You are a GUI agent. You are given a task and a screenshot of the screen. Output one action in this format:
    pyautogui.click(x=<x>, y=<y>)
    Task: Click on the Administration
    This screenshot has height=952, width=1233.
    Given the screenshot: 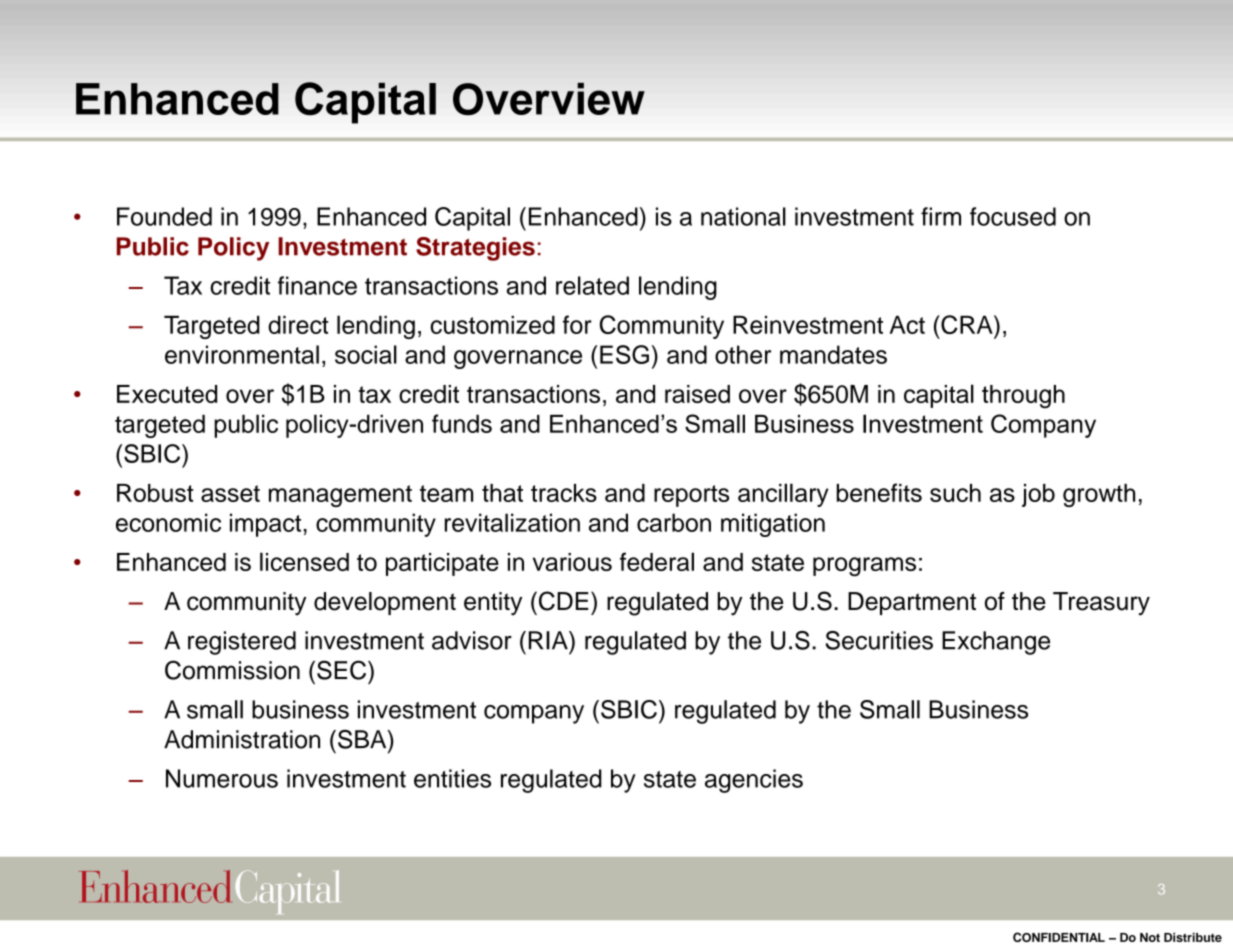 What is the action you would take?
    pyautogui.click(x=242, y=739)
